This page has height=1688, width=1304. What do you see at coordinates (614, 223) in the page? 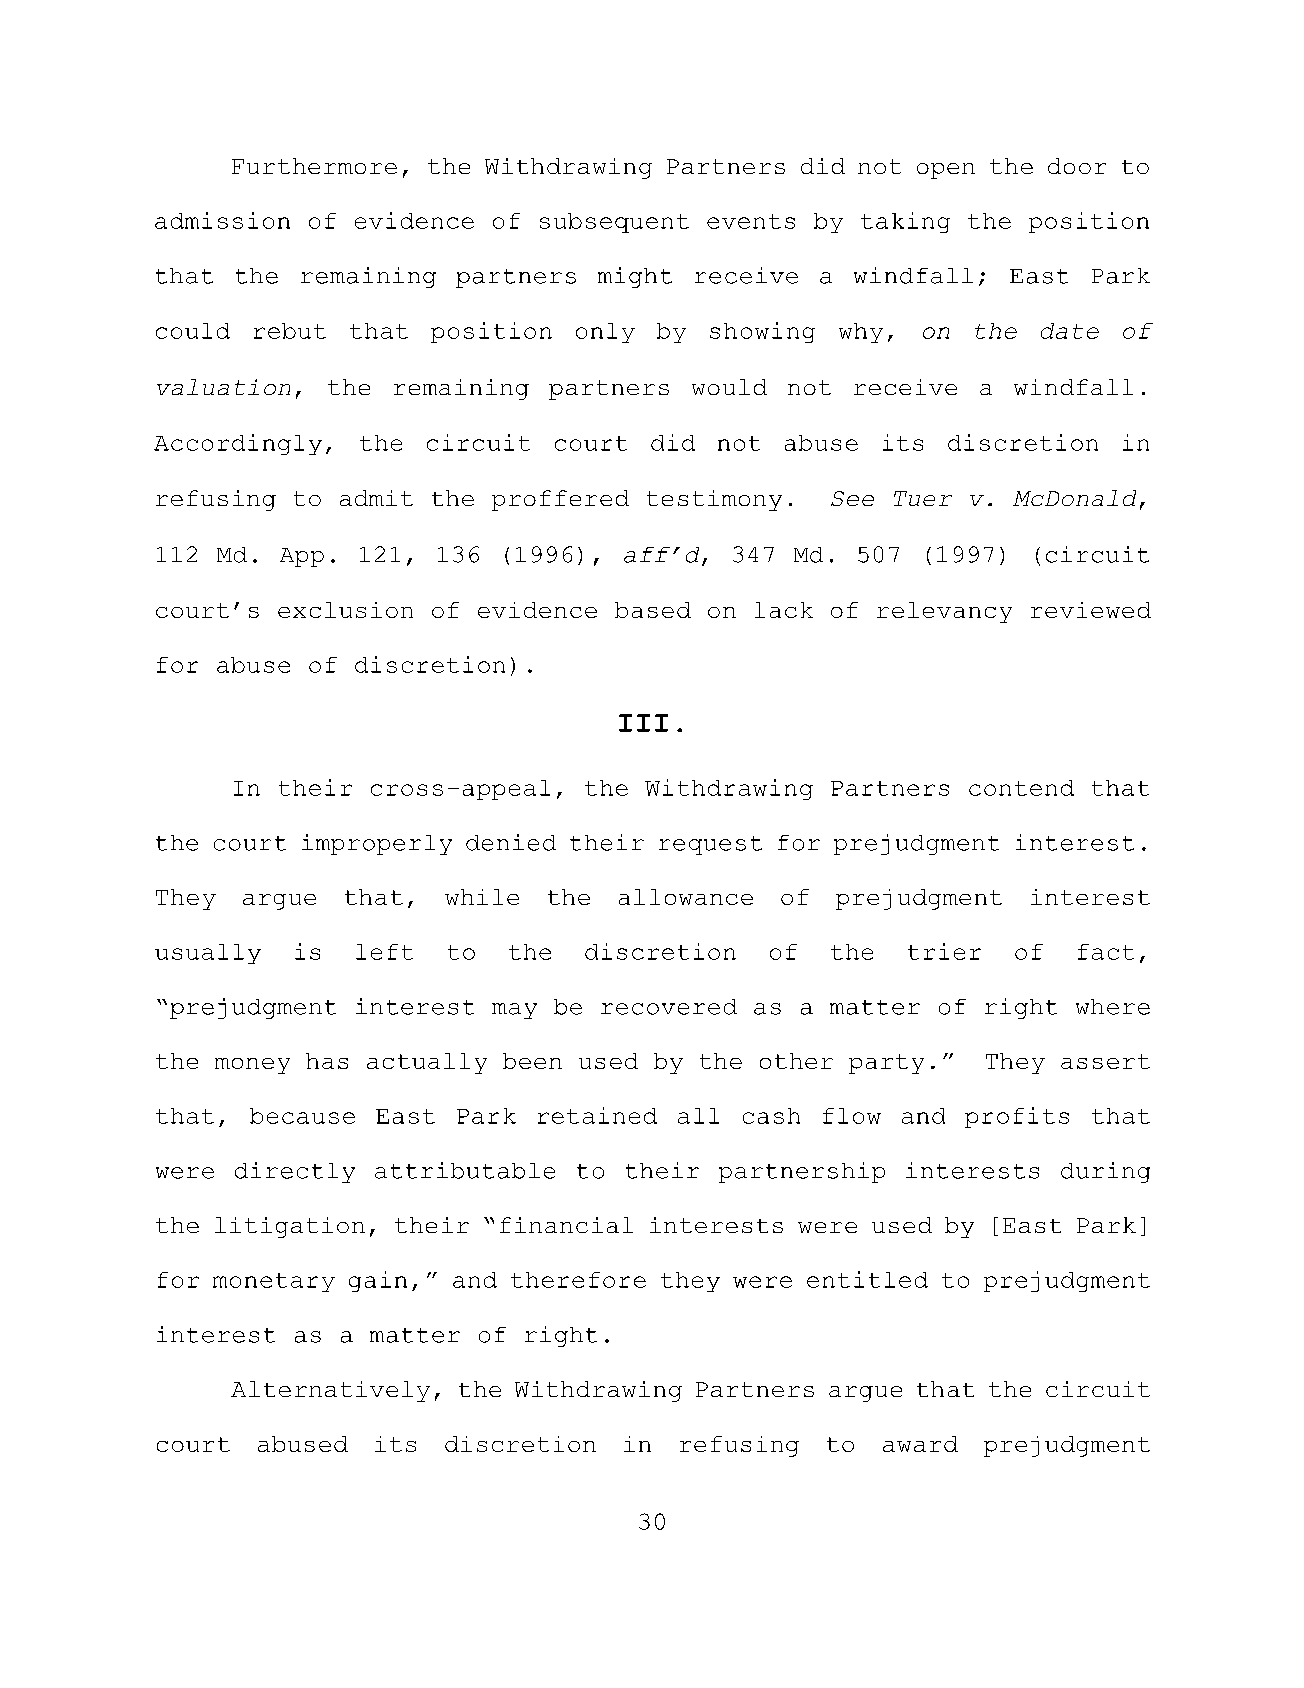
I see `subsequent` at bounding box center [614, 223].
